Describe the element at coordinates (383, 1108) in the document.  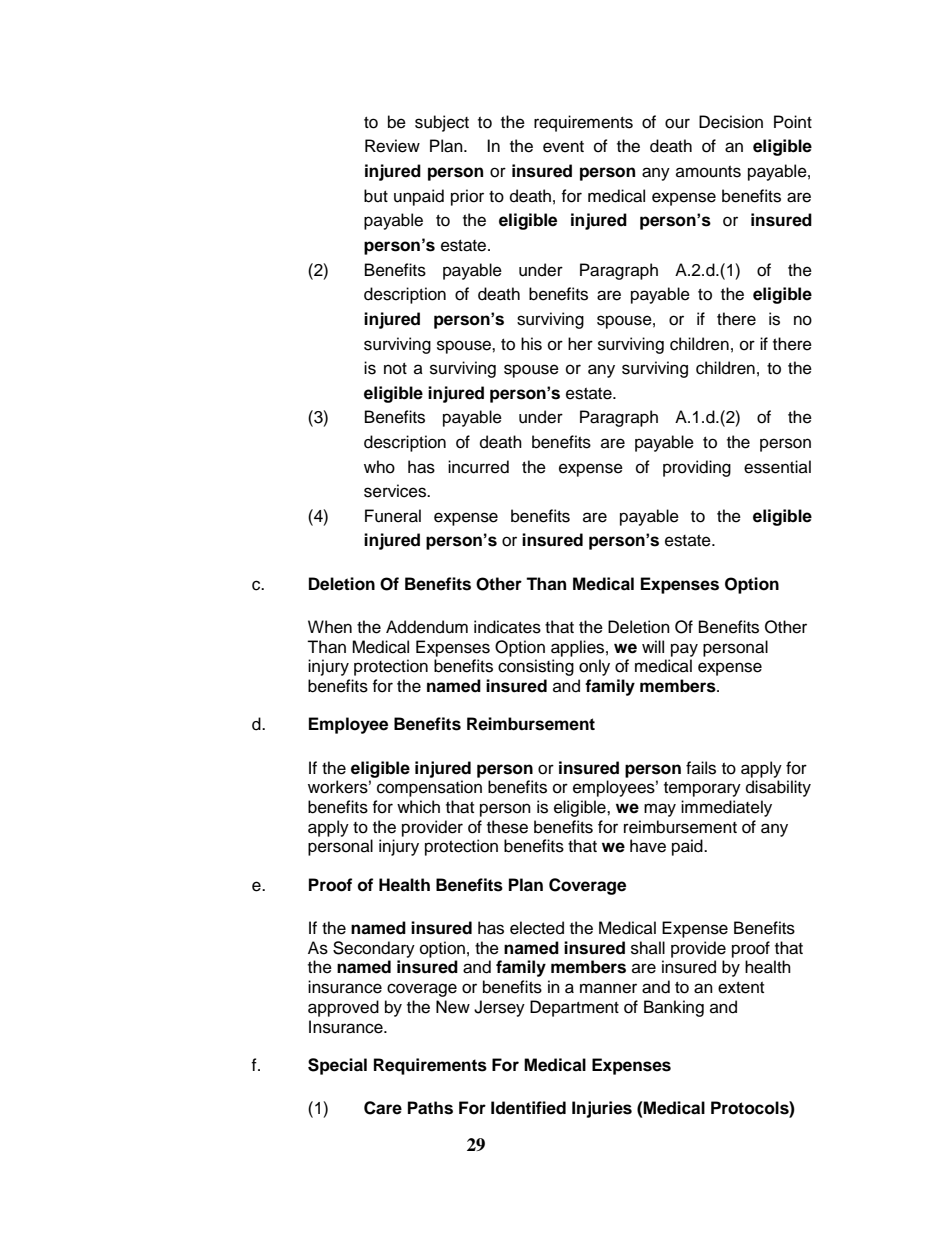
I see `Care` at that location.
